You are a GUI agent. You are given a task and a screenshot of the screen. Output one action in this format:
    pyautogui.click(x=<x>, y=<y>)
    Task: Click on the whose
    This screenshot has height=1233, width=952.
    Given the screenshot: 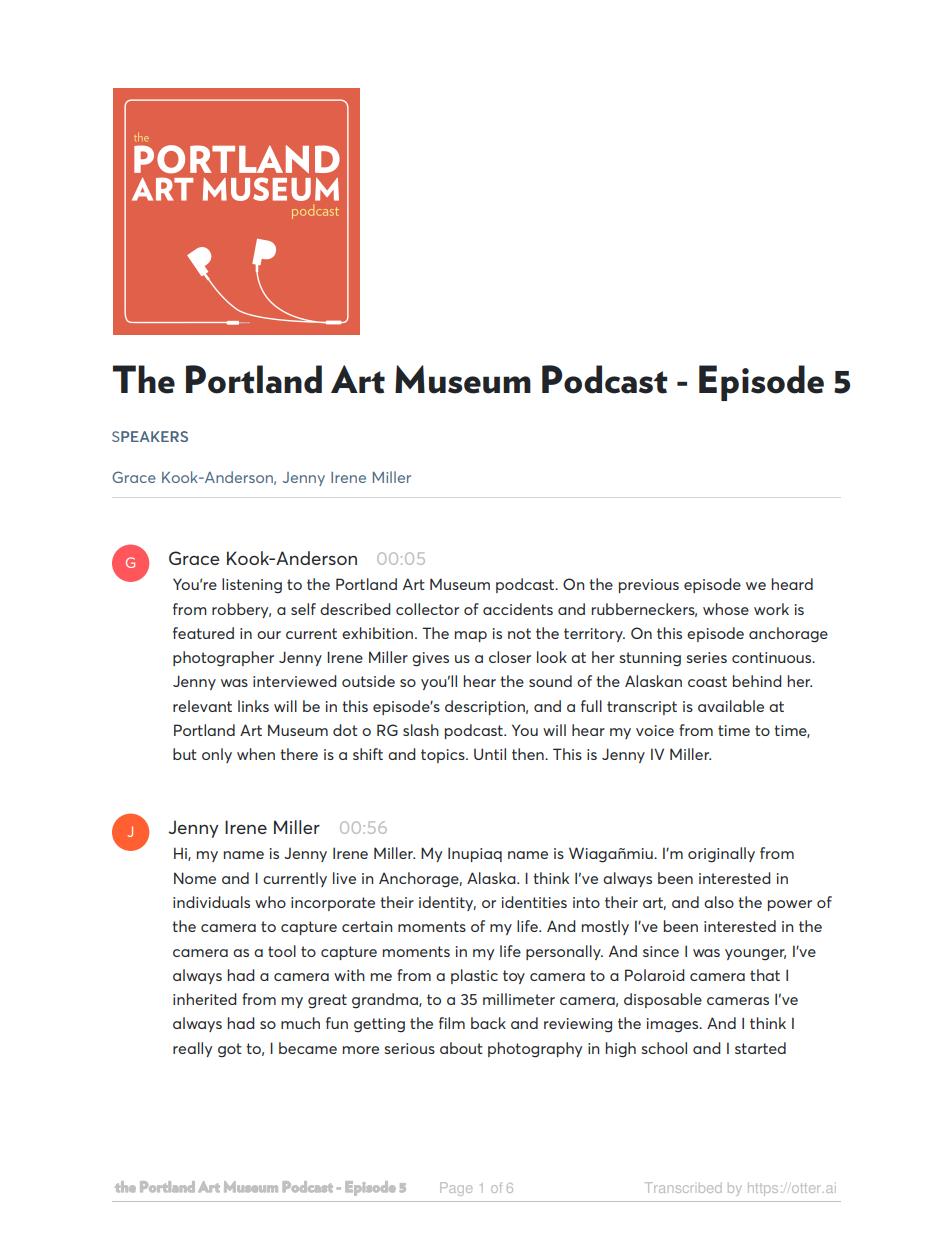 What is the action you would take?
    pyautogui.click(x=726, y=609)
